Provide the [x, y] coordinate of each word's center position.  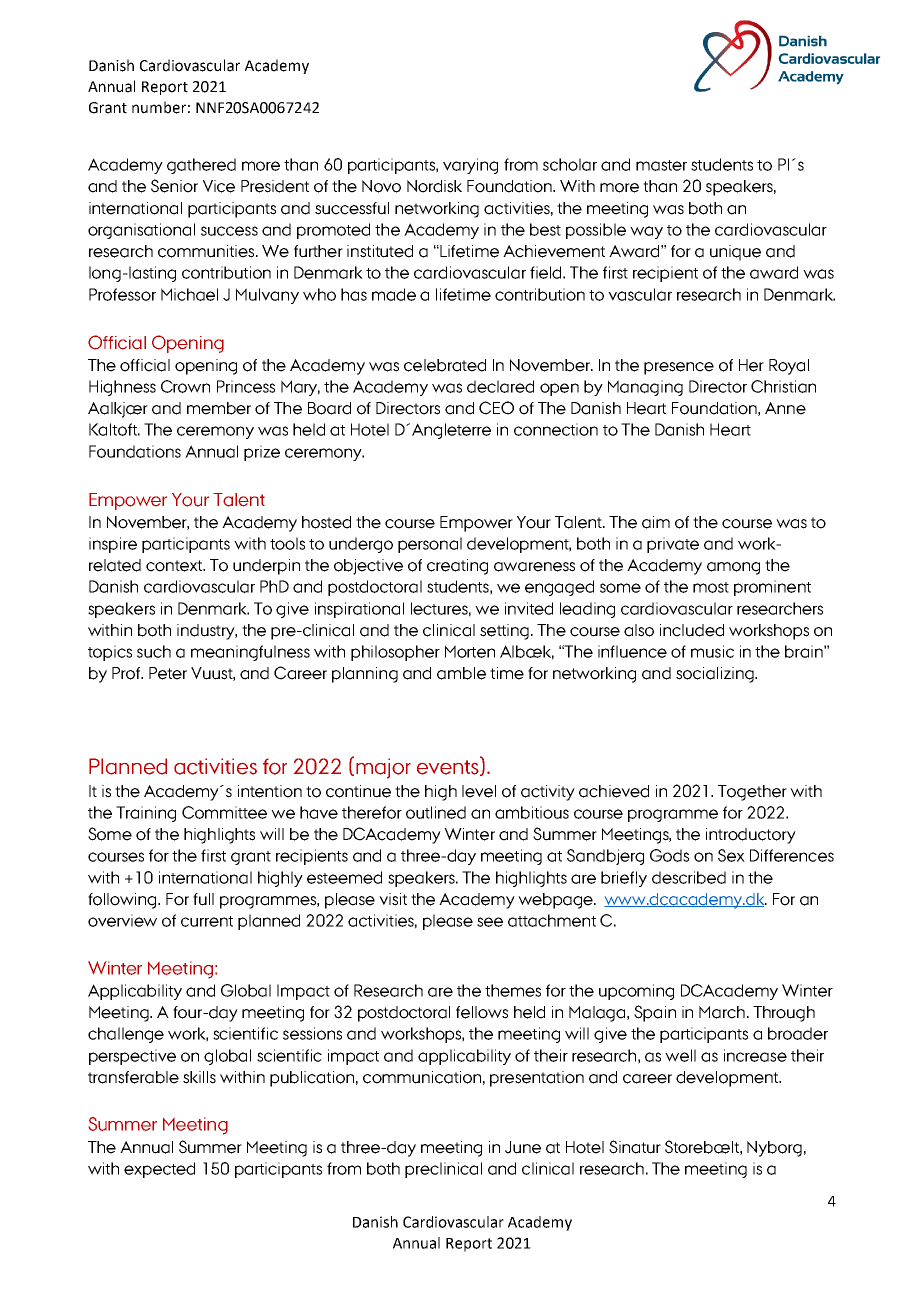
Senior [174, 186]
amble [461, 673]
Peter [168, 673]
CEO [496, 408]
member [219, 408]
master [661, 165]
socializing [716, 675]
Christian [783, 386]
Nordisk [434, 186]
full [203, 899]
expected [159, 1170]
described [689, 877]
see [490, 922]
